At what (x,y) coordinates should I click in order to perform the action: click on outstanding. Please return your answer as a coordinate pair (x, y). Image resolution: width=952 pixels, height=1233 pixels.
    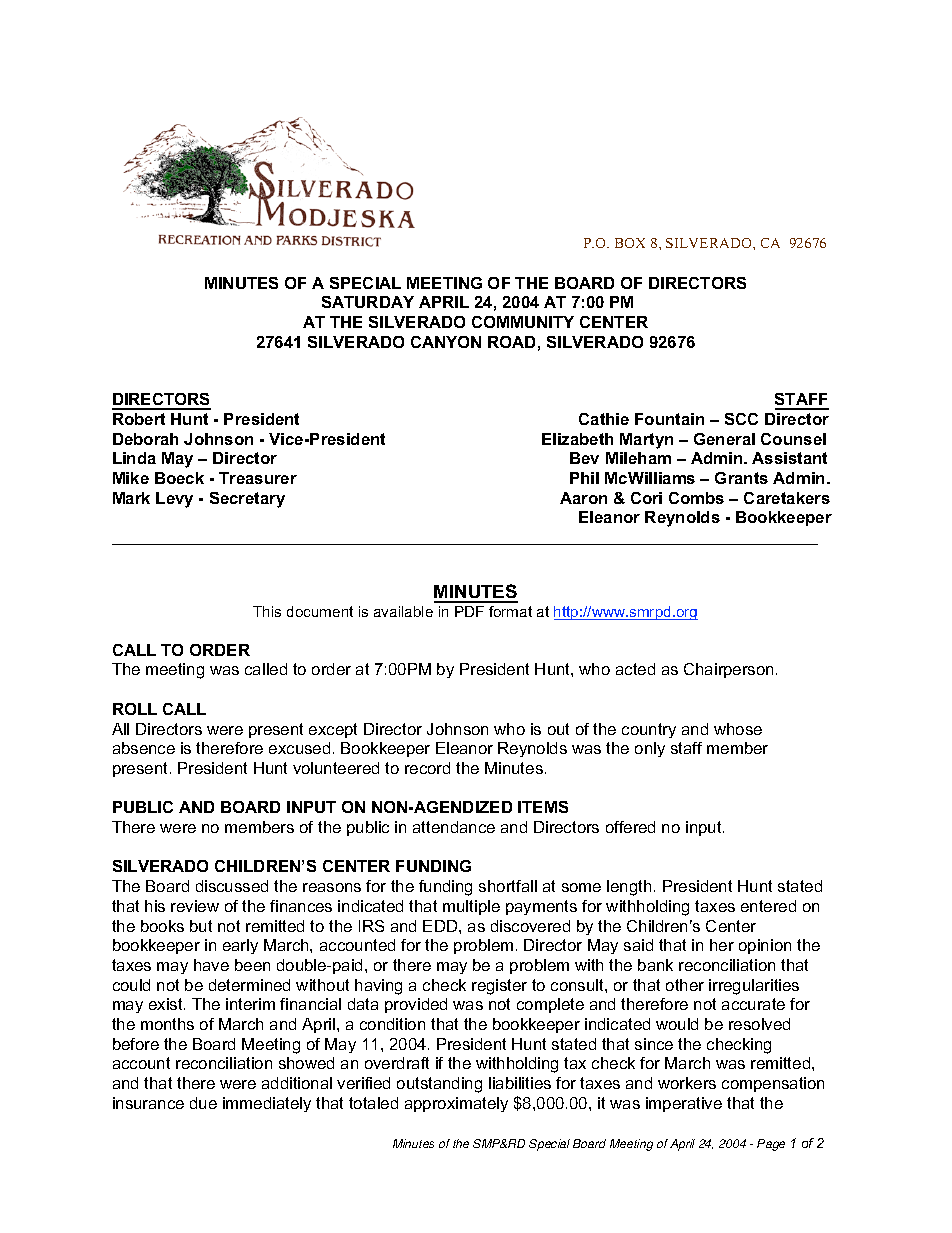
    Looking at the image, I should click on (439, 1085).
